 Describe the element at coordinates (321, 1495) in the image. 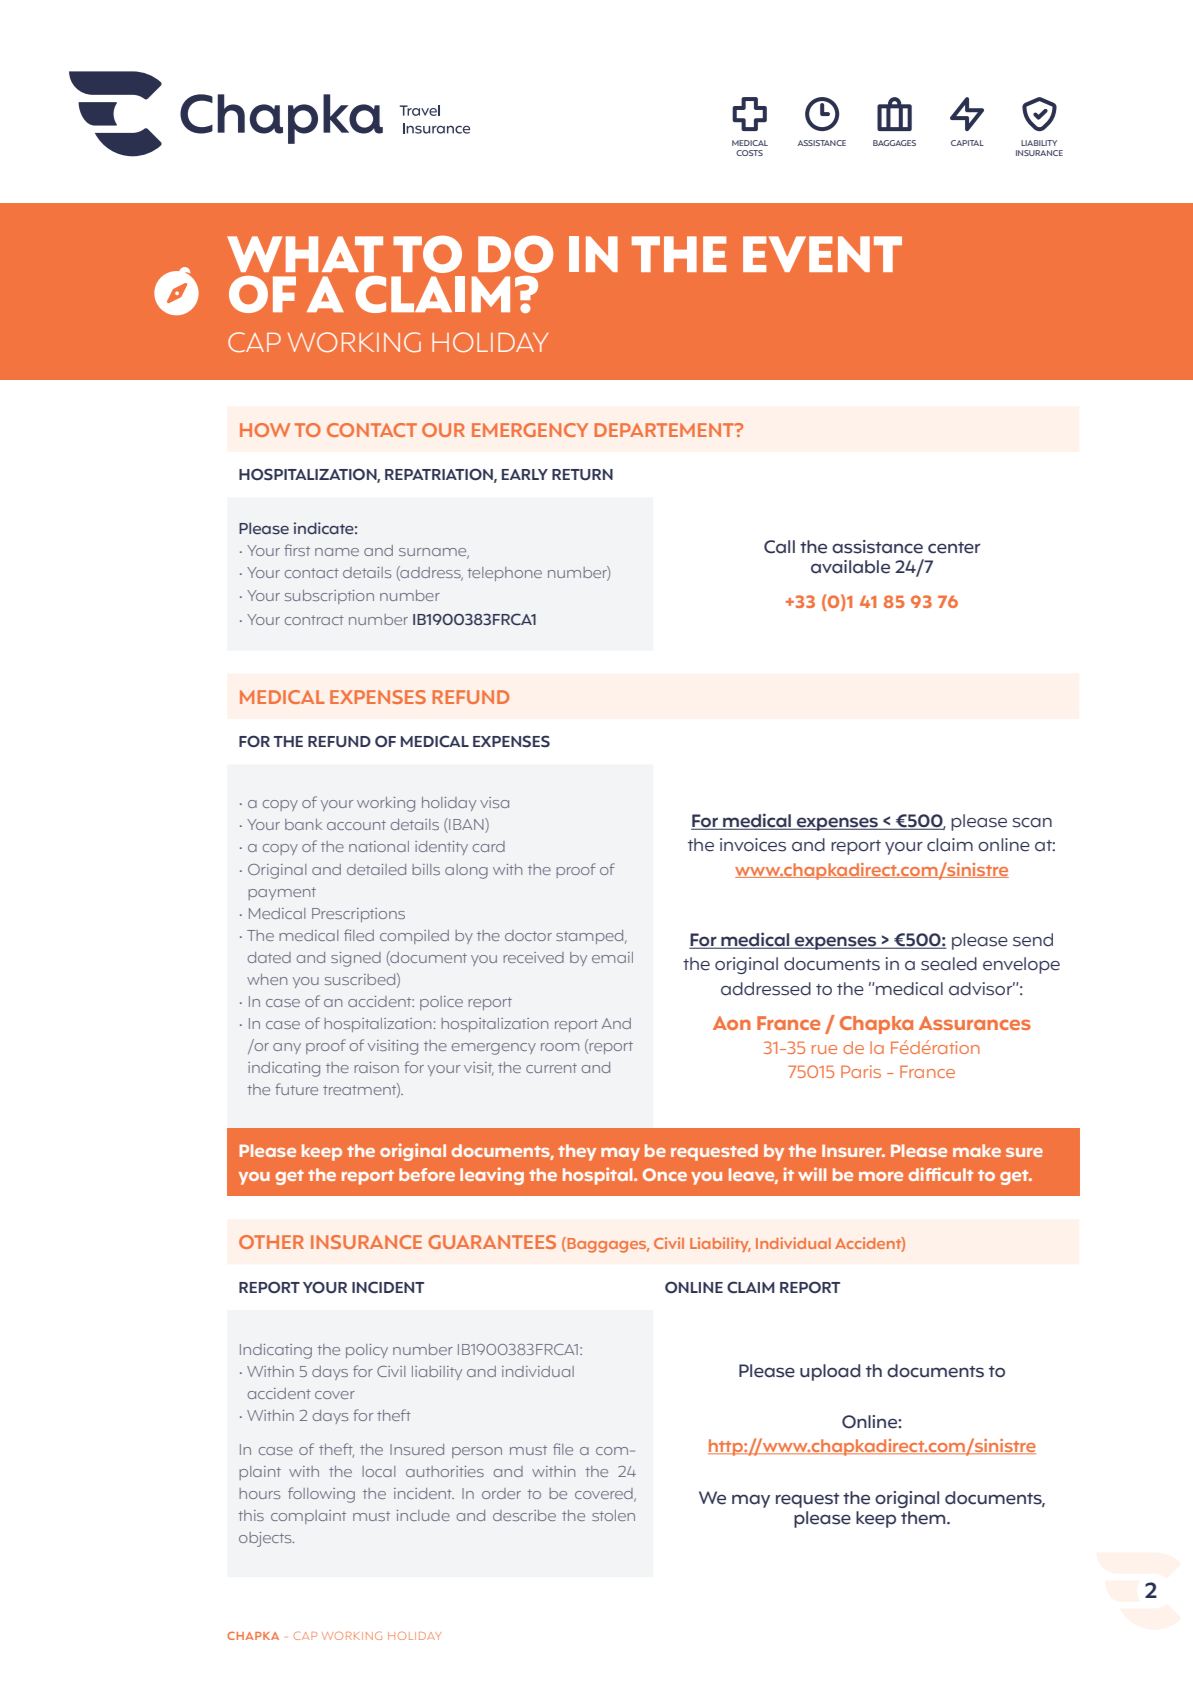

I see `following` at that location.
